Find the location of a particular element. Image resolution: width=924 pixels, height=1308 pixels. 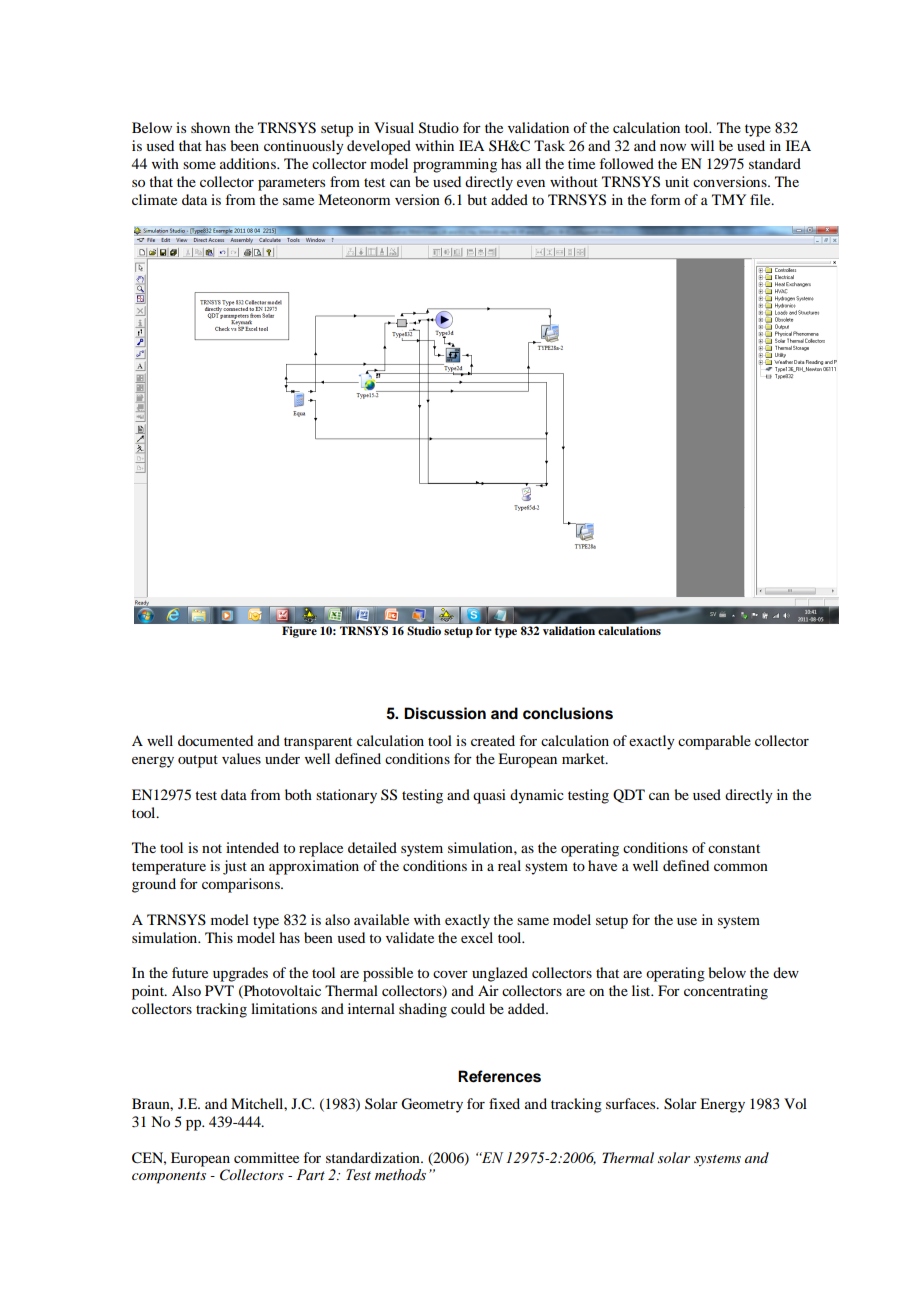

Geometry is located at coordinates (432, 1105).
